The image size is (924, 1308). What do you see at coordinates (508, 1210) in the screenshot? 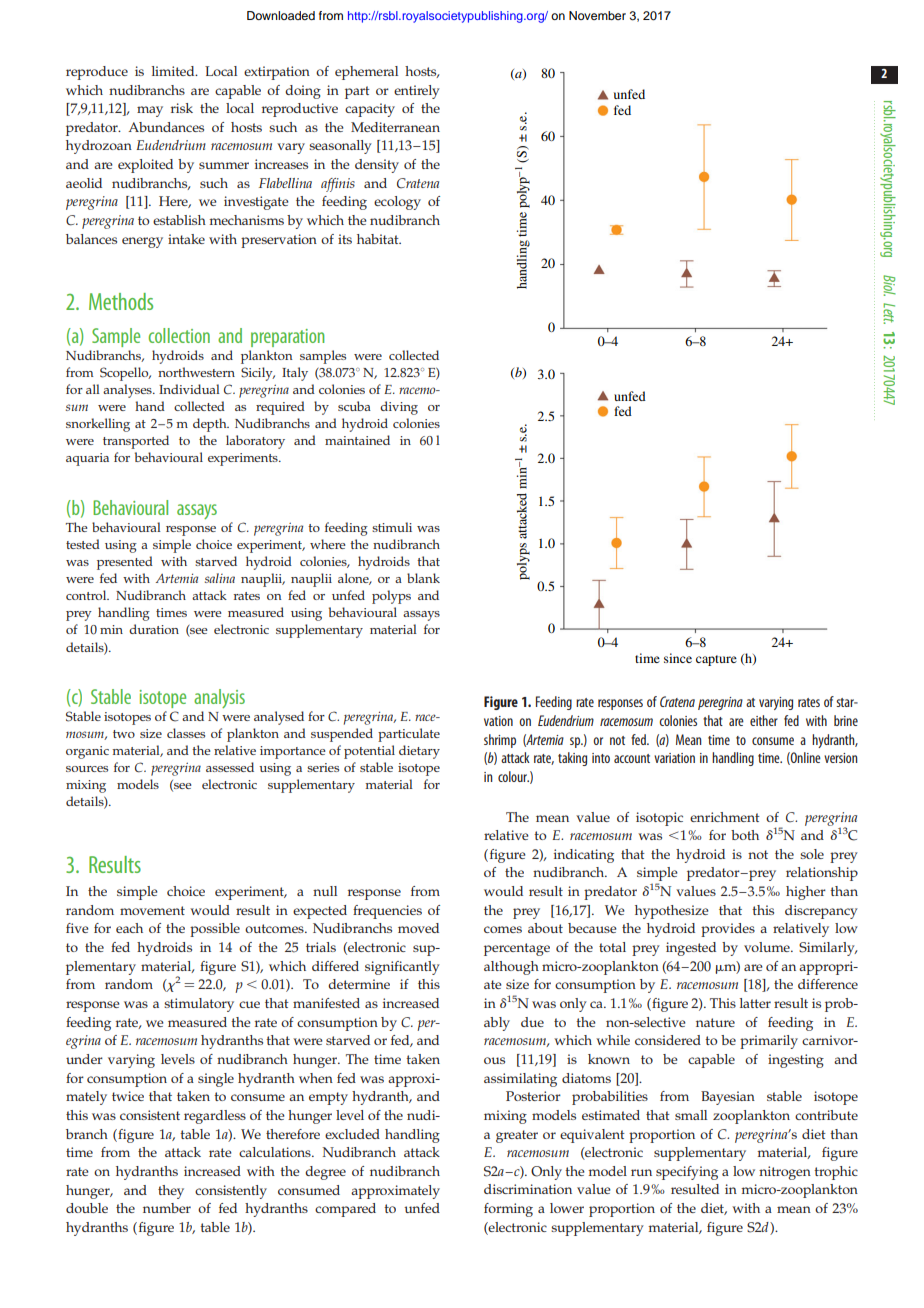
I see `forming` at bounding box center [508, 1210].
